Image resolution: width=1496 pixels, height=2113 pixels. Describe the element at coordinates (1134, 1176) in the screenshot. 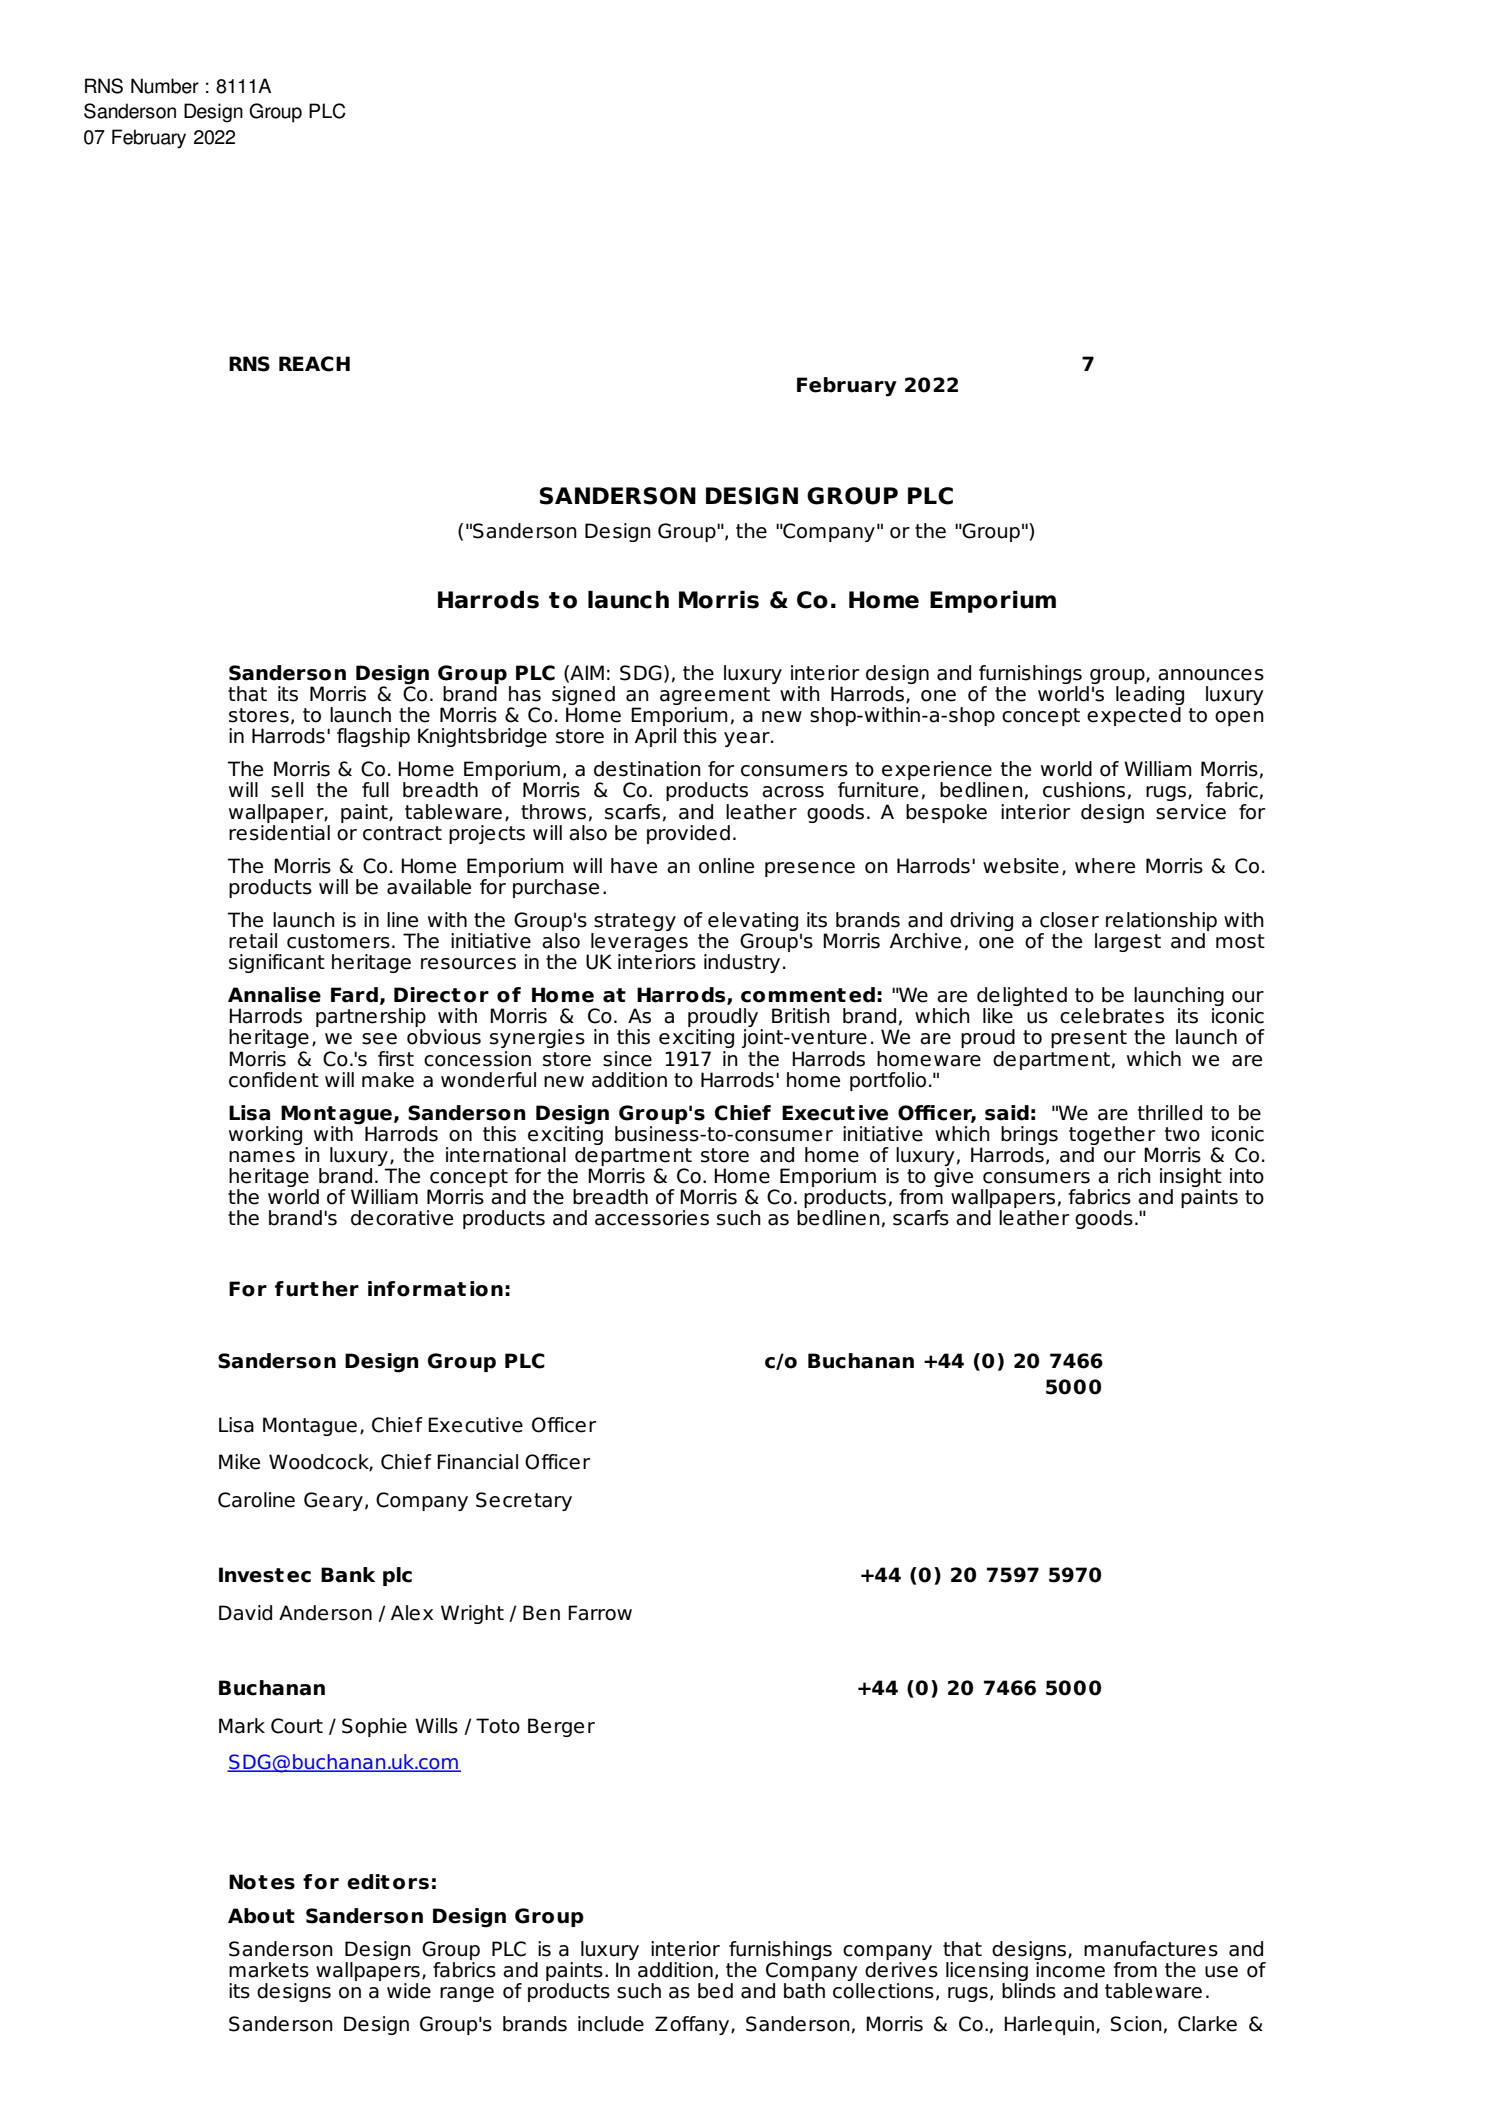

I see `rich` at that location.
